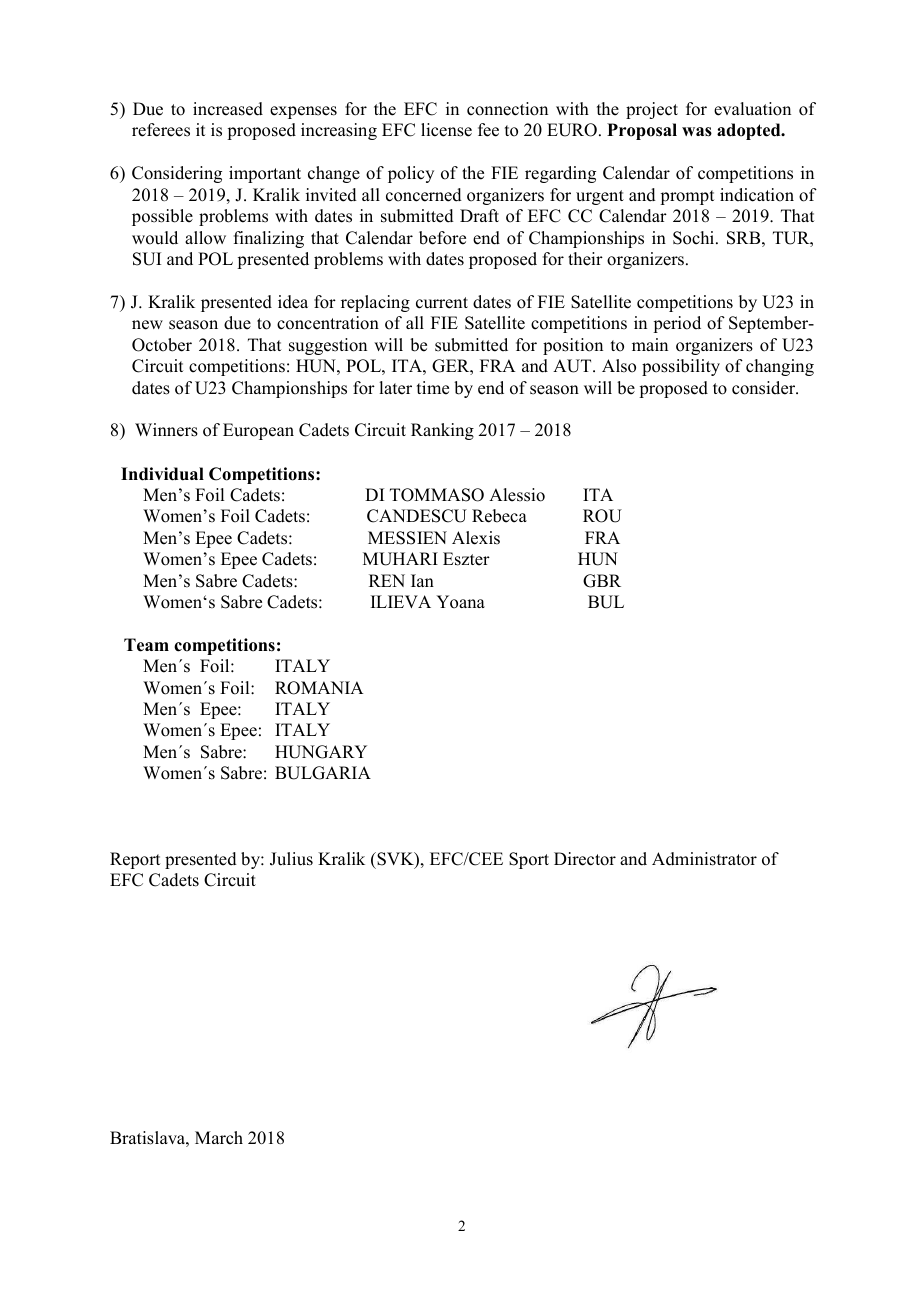 This screenshot has width=924, height=1308. Describe the element at coordinates (146, 645) in the screenshot. I see `Team` at that location.
